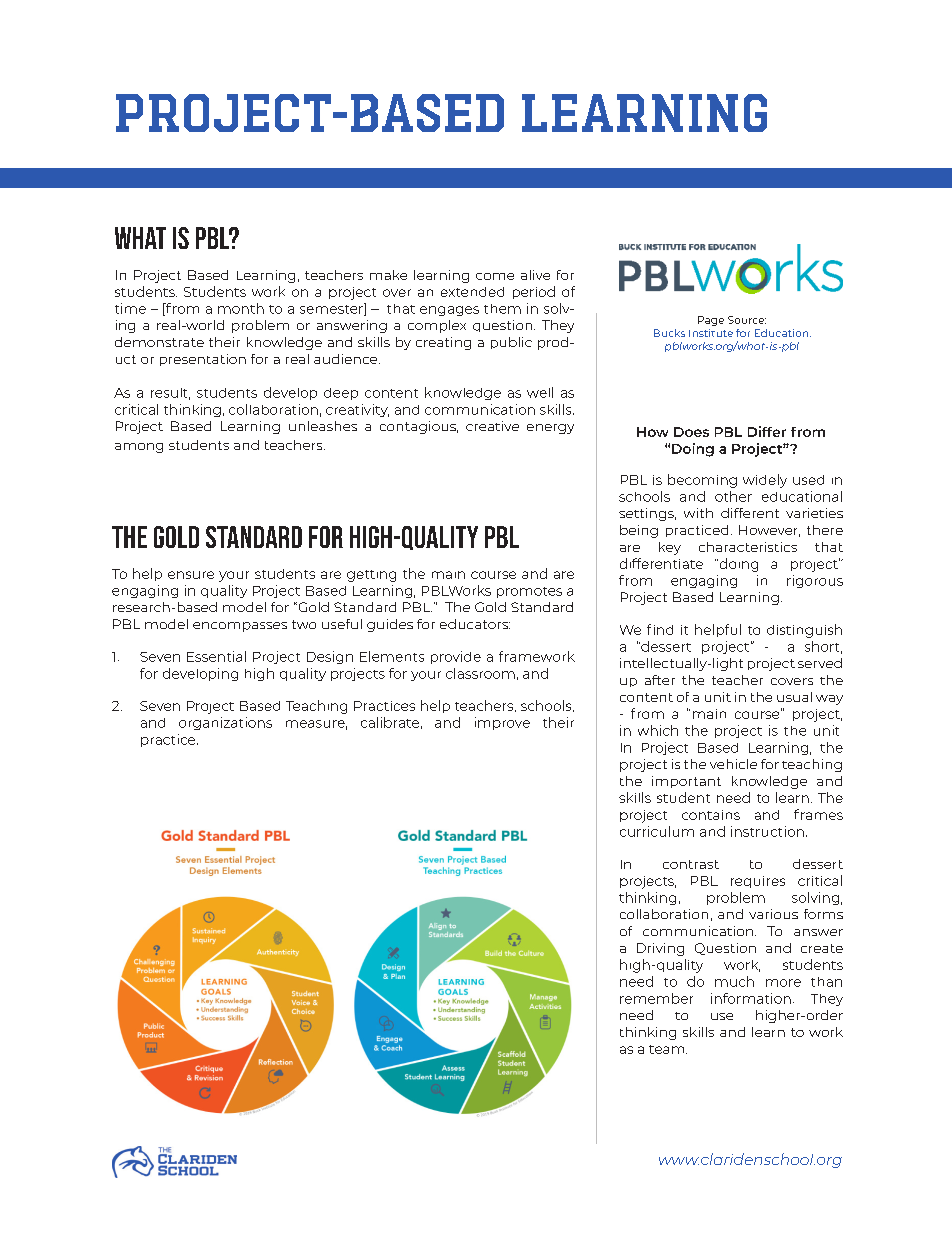 The image size is (952, 1233). Describe the element at coordinates (748, 547) in the image. I see `characteristics` at that location.
